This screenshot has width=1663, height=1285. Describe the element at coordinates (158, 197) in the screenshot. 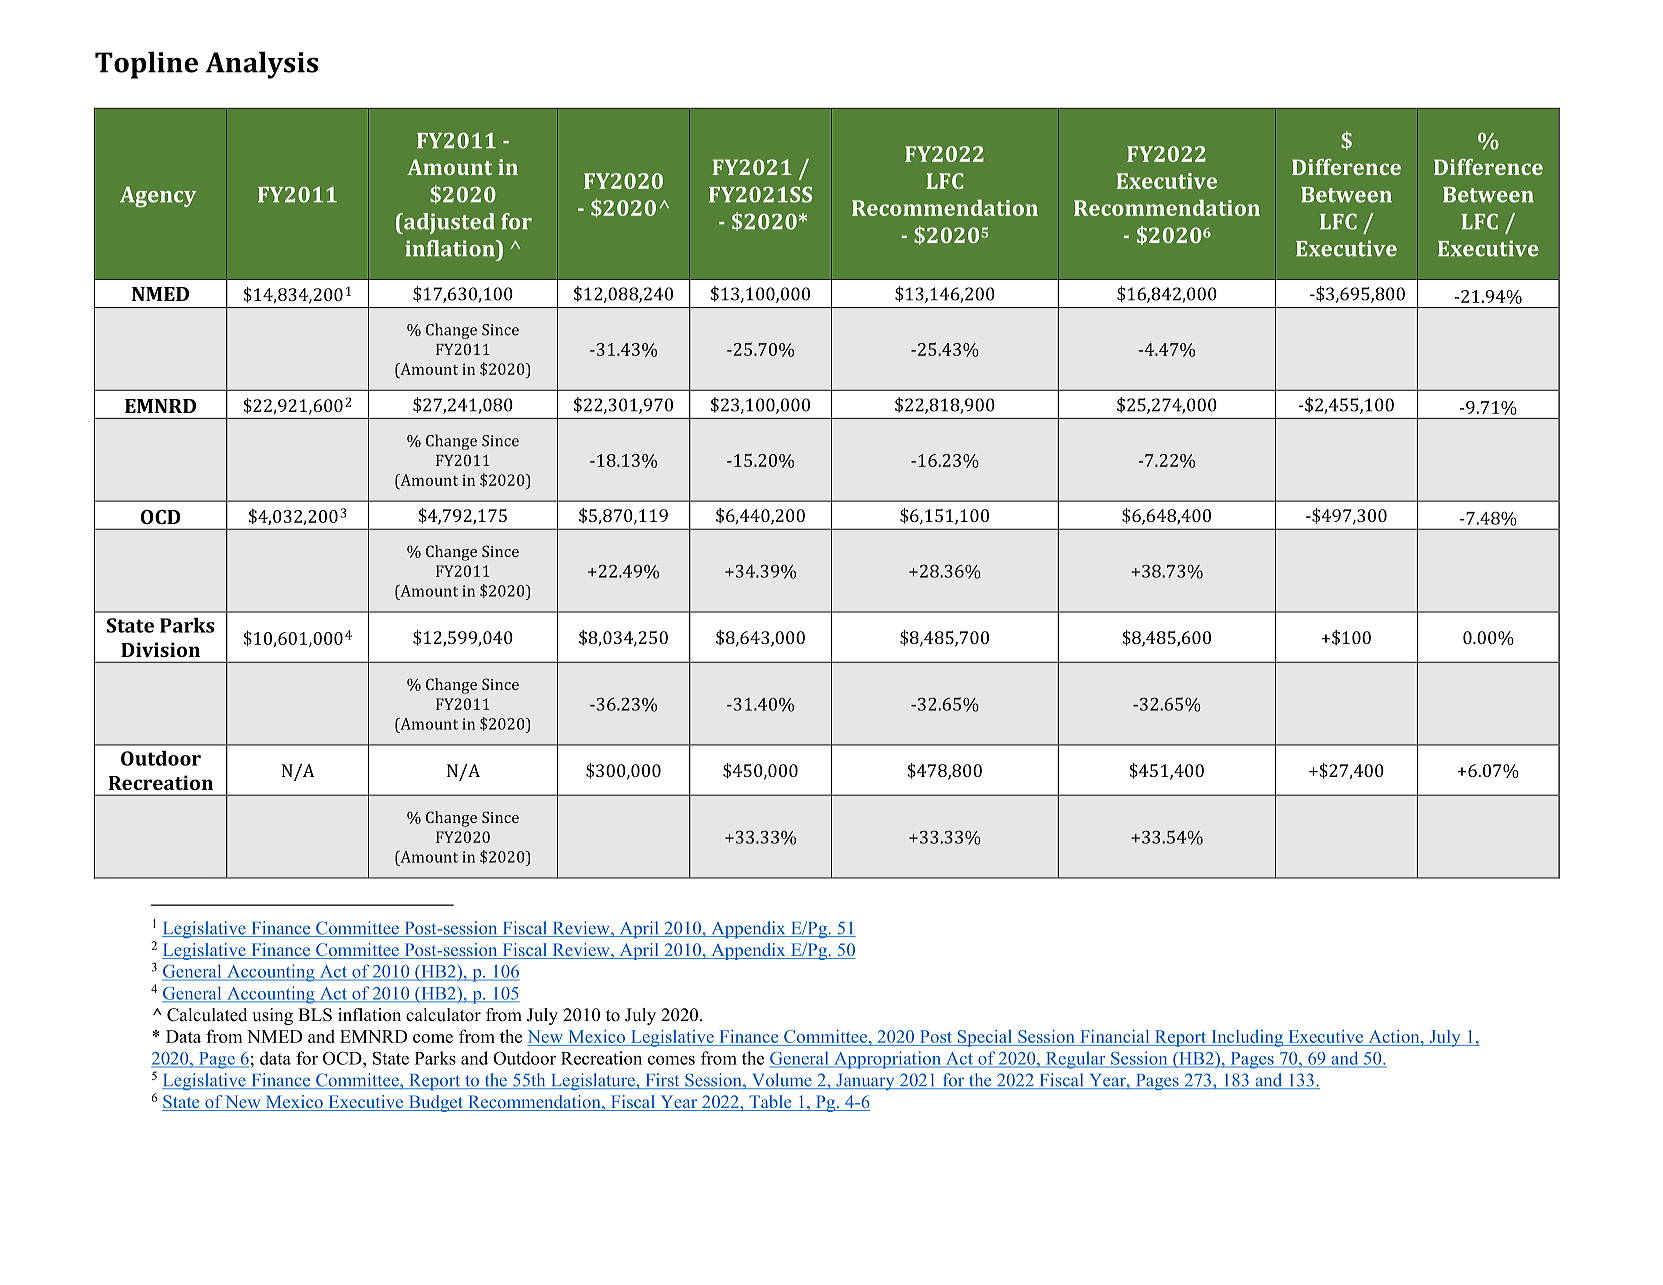

I see `Agency` at that location.
